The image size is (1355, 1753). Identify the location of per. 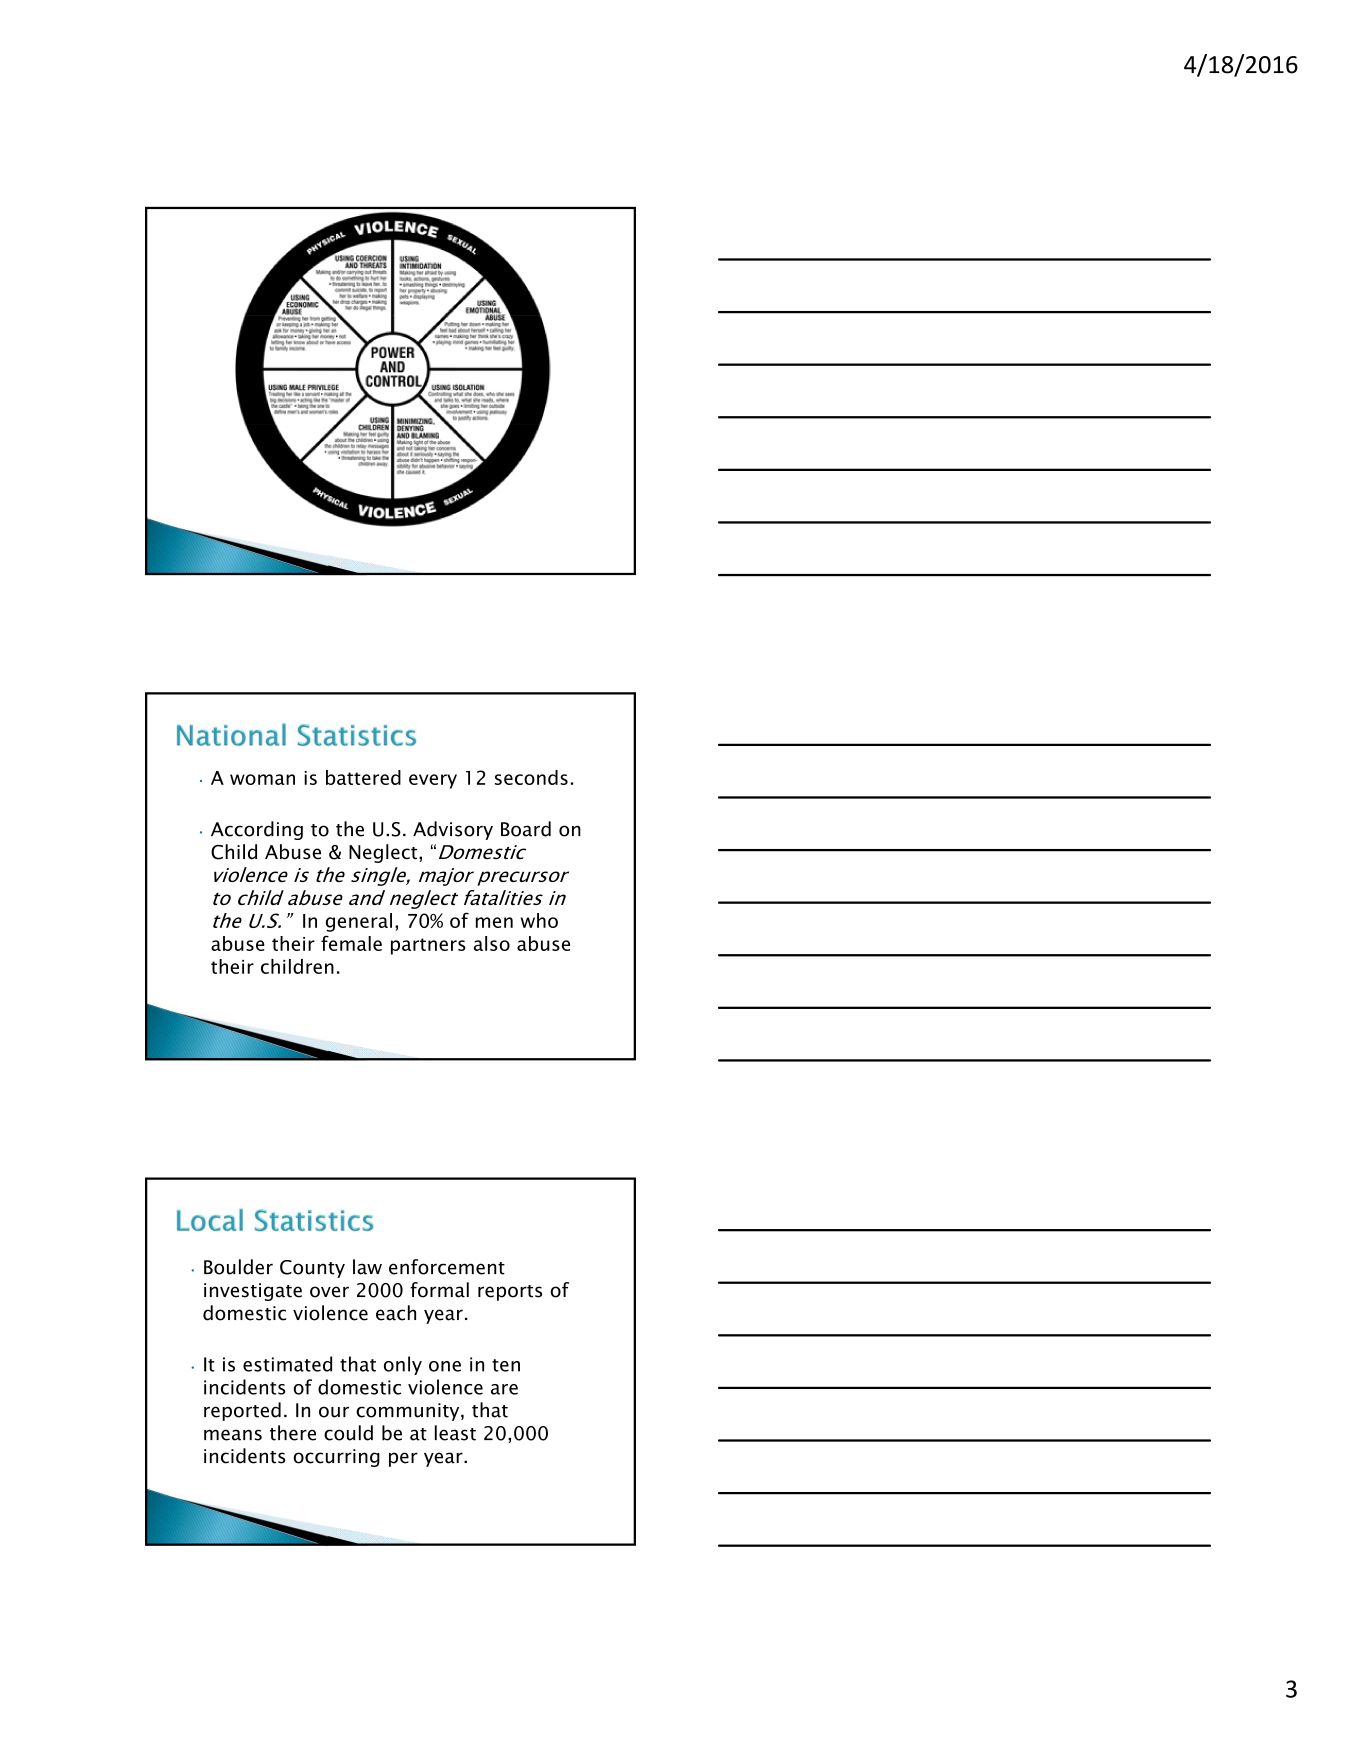
(403, 1459).
